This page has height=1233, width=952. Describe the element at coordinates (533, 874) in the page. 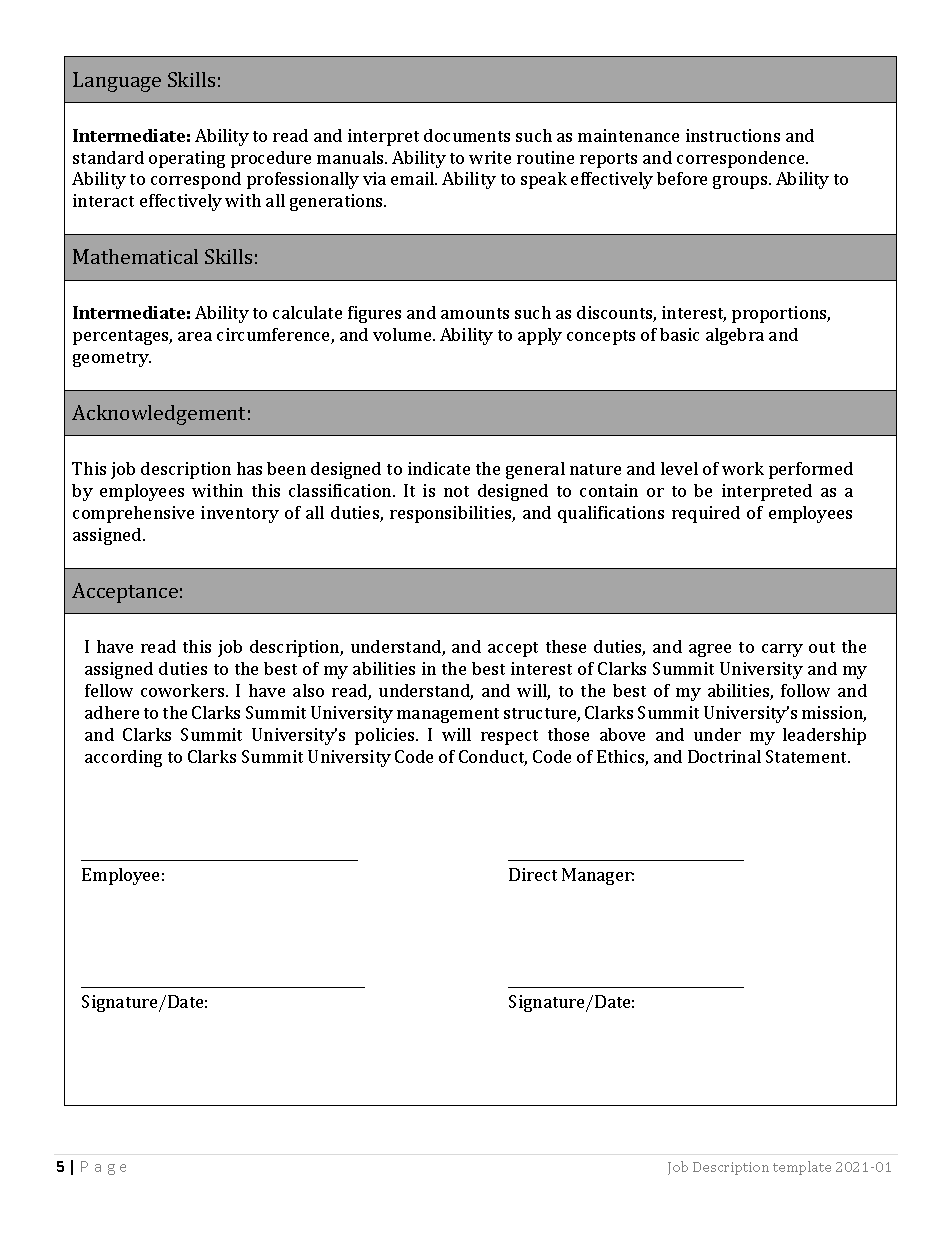

I see `Direct` at that location.
